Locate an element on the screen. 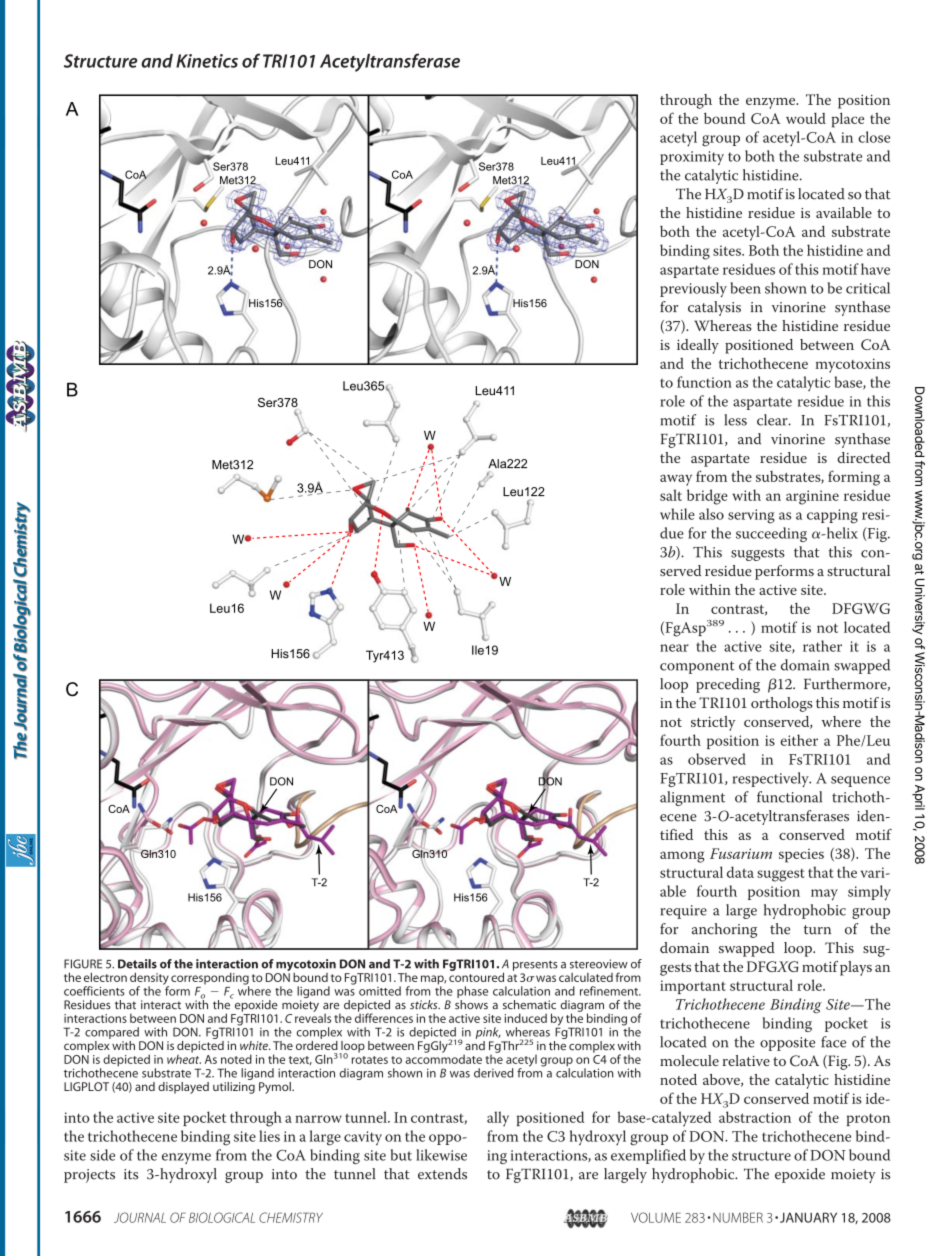  proximity is located at coordinates (692, 158).
